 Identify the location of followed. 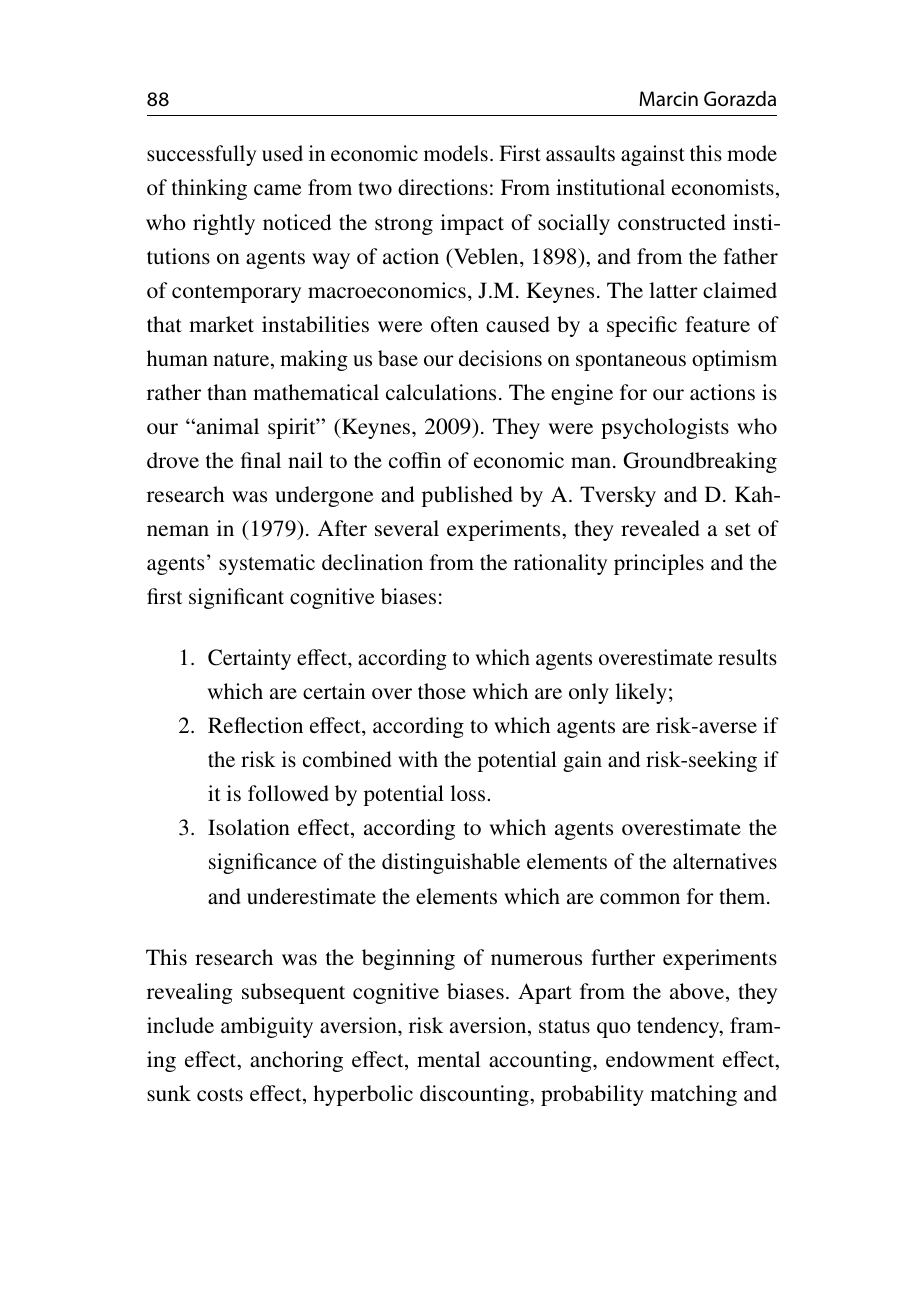
(288, 793).
